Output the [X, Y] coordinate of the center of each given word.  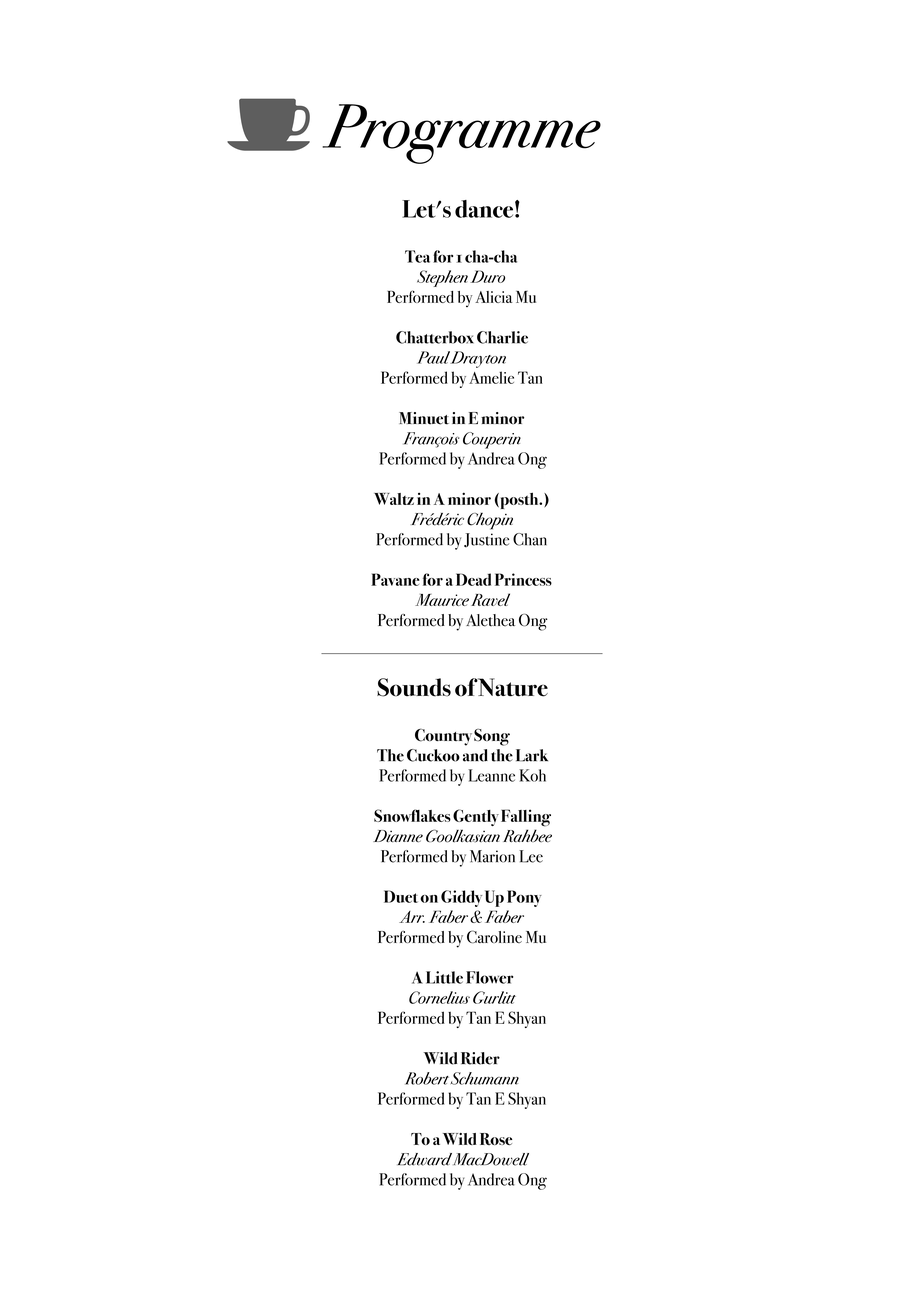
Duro [487, 276]
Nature [512, 687]
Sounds [414, 687]
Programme [461, 134]
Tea [417, 256]
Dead [473, 579]
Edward [424, 1159]
